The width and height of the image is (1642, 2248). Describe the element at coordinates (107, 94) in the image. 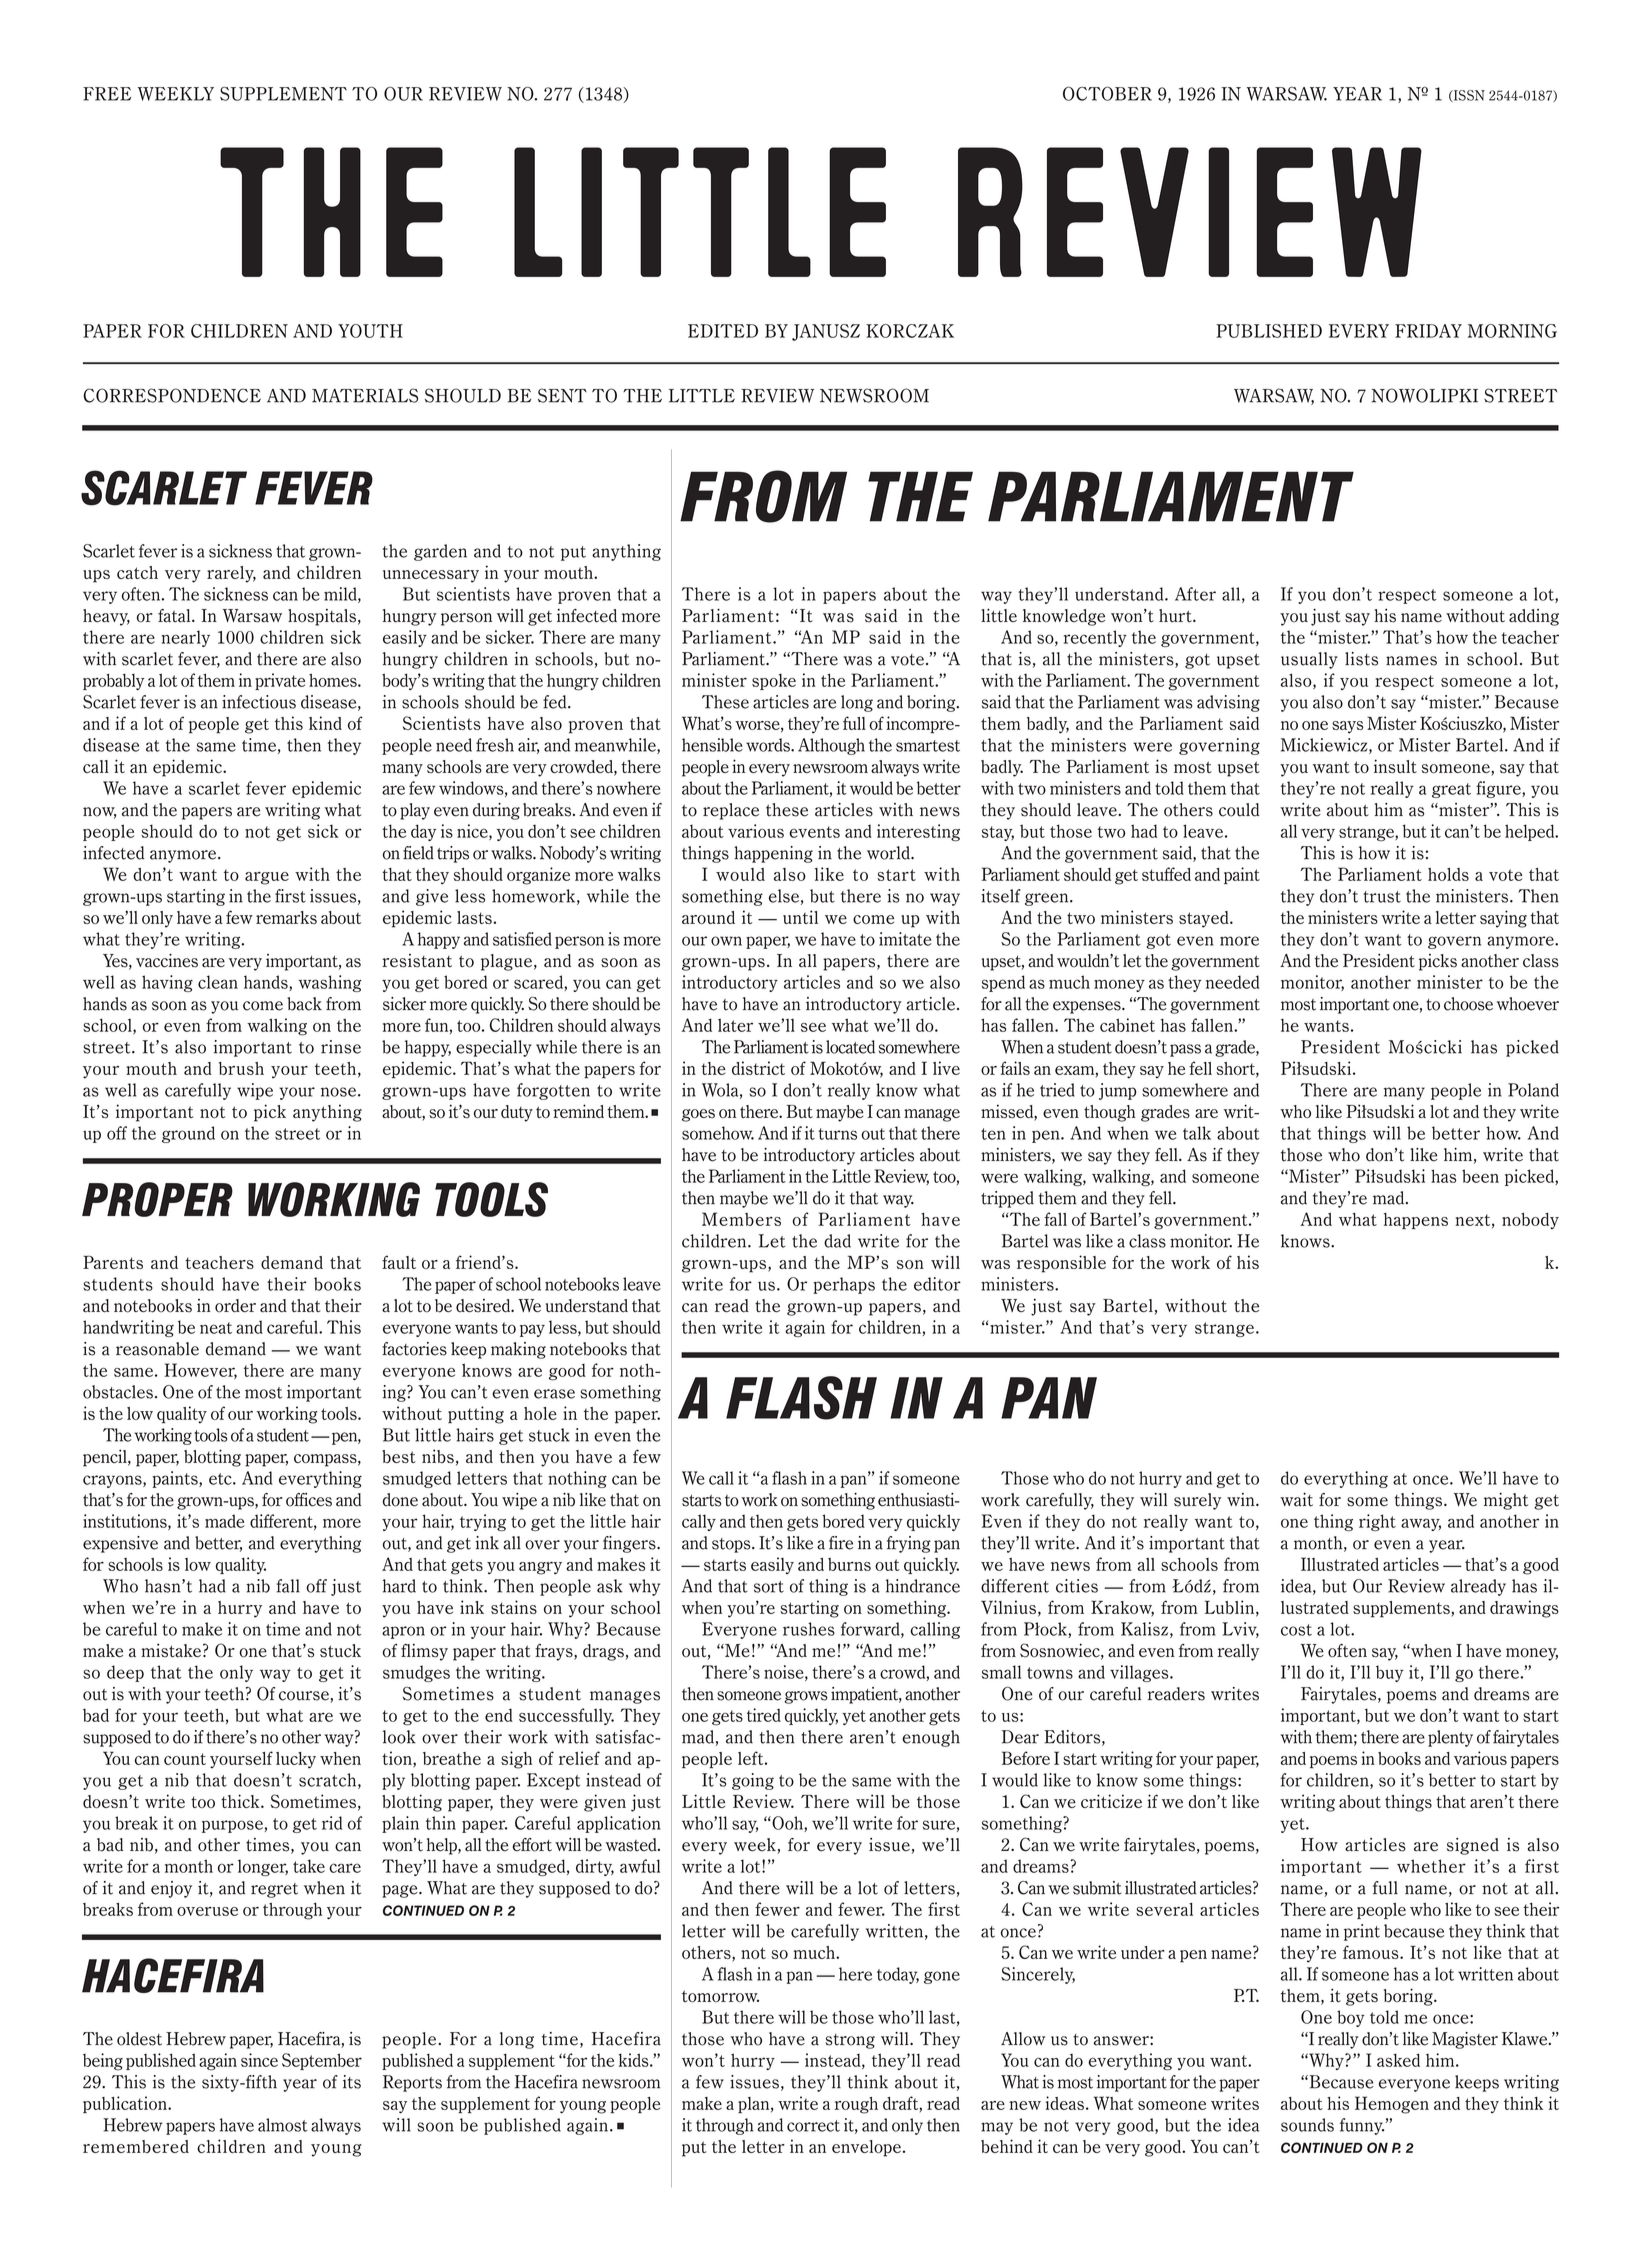

I see `Free` at that location.
